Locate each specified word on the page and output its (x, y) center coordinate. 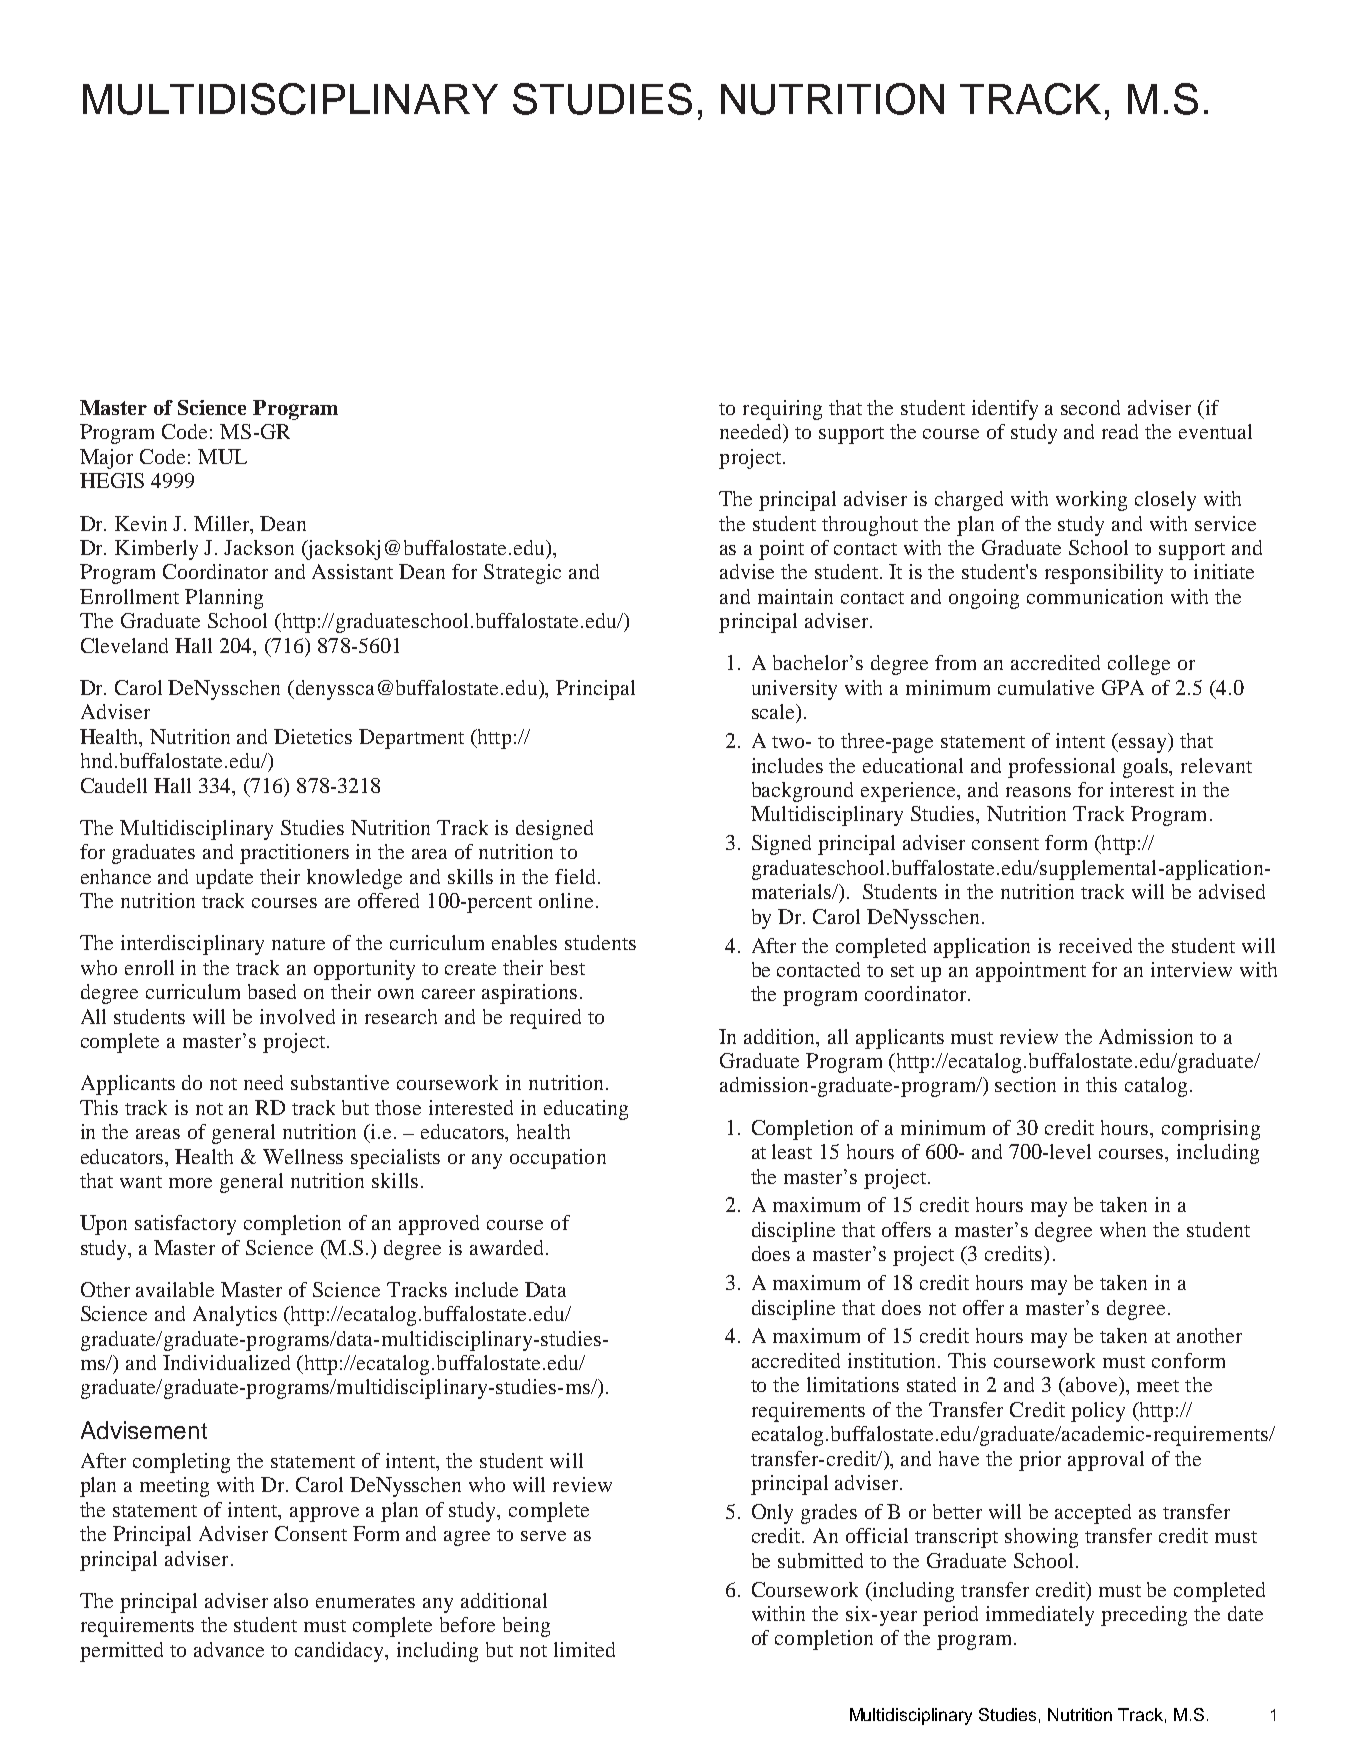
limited (584, 1649)
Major (106, 459)
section (1025, 1084)
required (545, 1019)
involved (297, 1016)
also (291, 1600)
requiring (782, 410)
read (1120, 431)
